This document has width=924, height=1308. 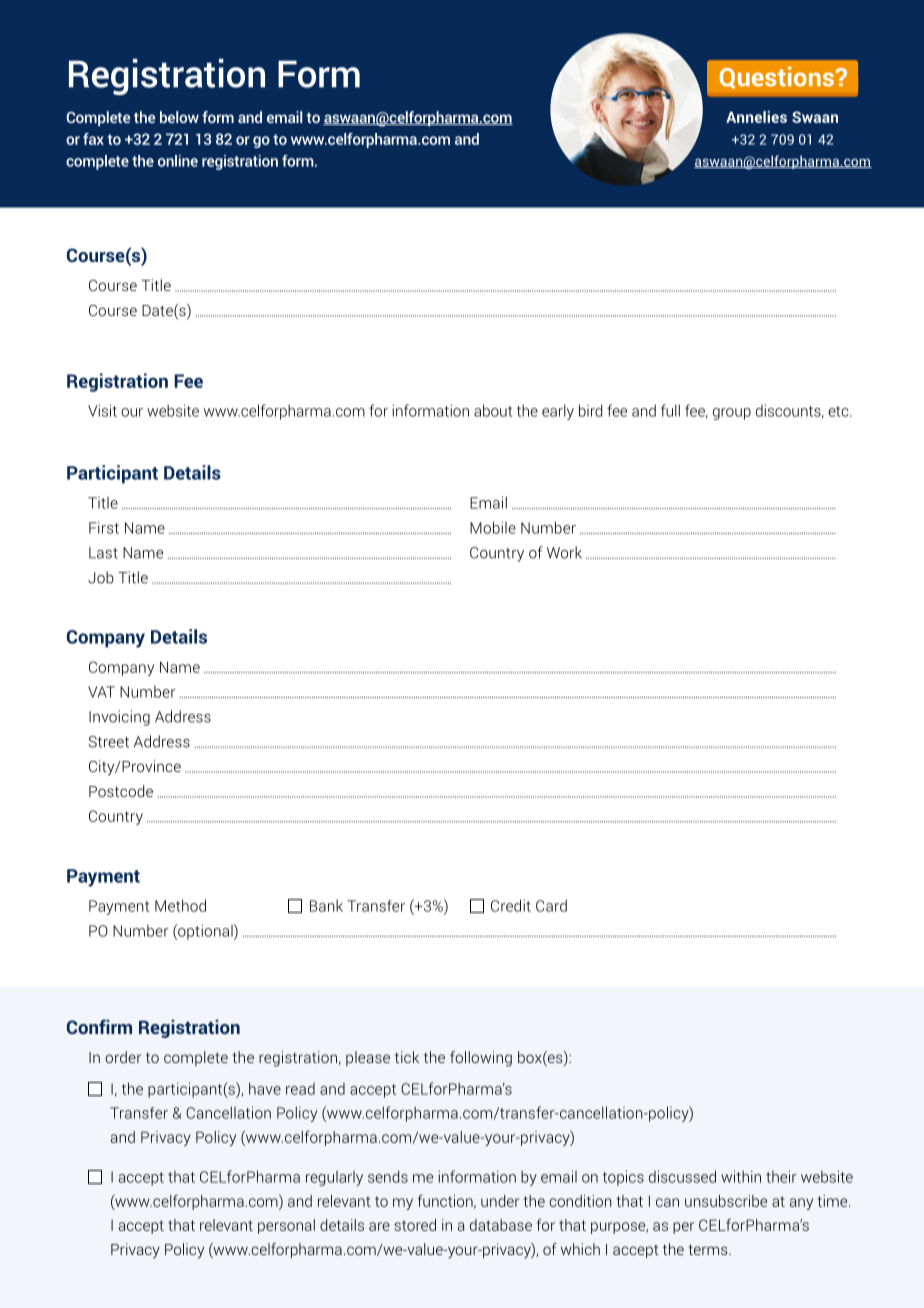 I want to click on database, so click(x=501, y=1225).
